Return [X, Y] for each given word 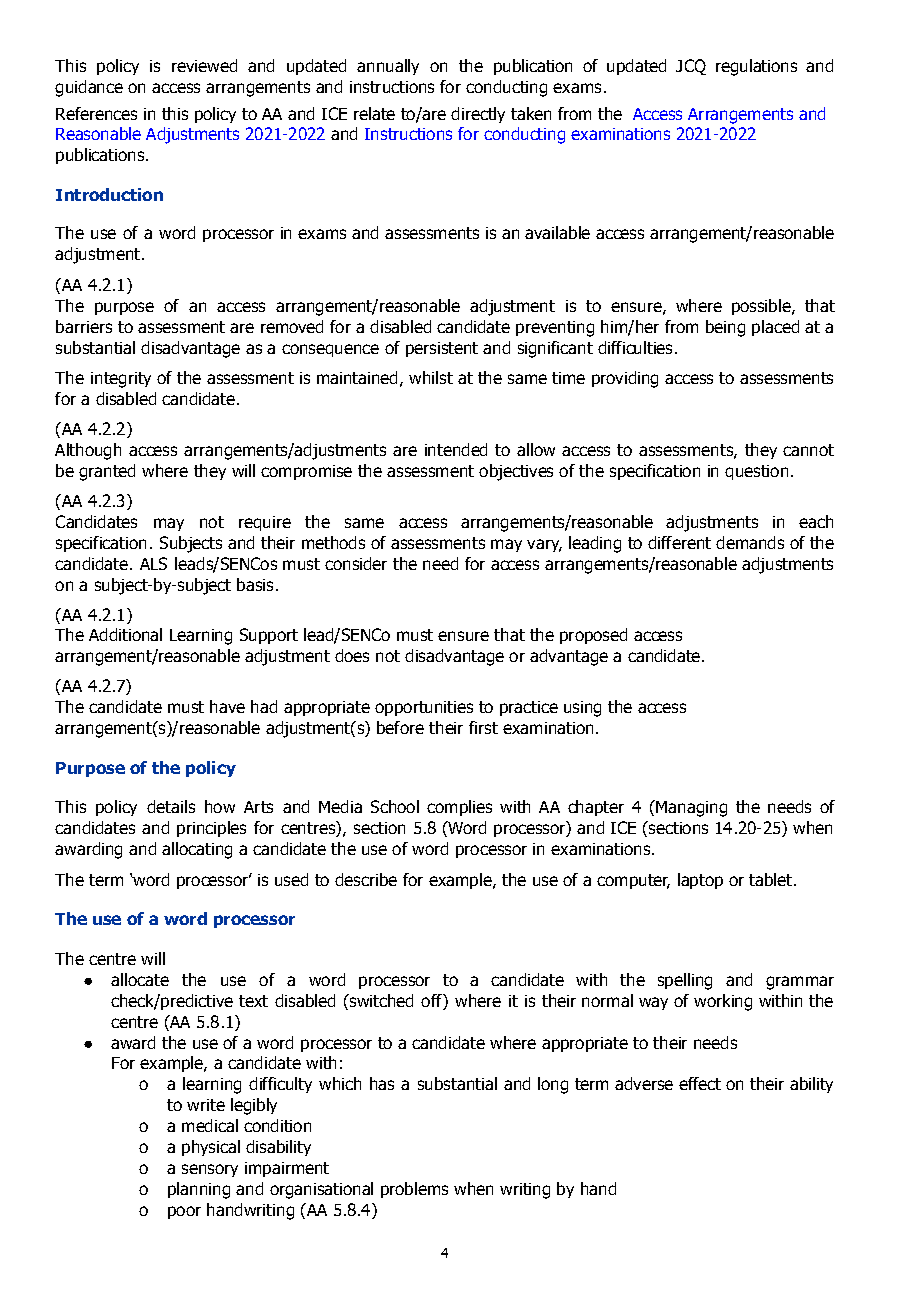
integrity [121, 380]
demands [750, 542]
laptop [700, 881]
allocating [197, 850]
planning [199, 1190]
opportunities [424, 708]
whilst [431, 377]
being [725, 328]
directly [478, 115]
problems [414, 1190]
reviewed [204, 65]
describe [366, 879]
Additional [125, 634]
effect [700, 1083]
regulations [756, 67]
